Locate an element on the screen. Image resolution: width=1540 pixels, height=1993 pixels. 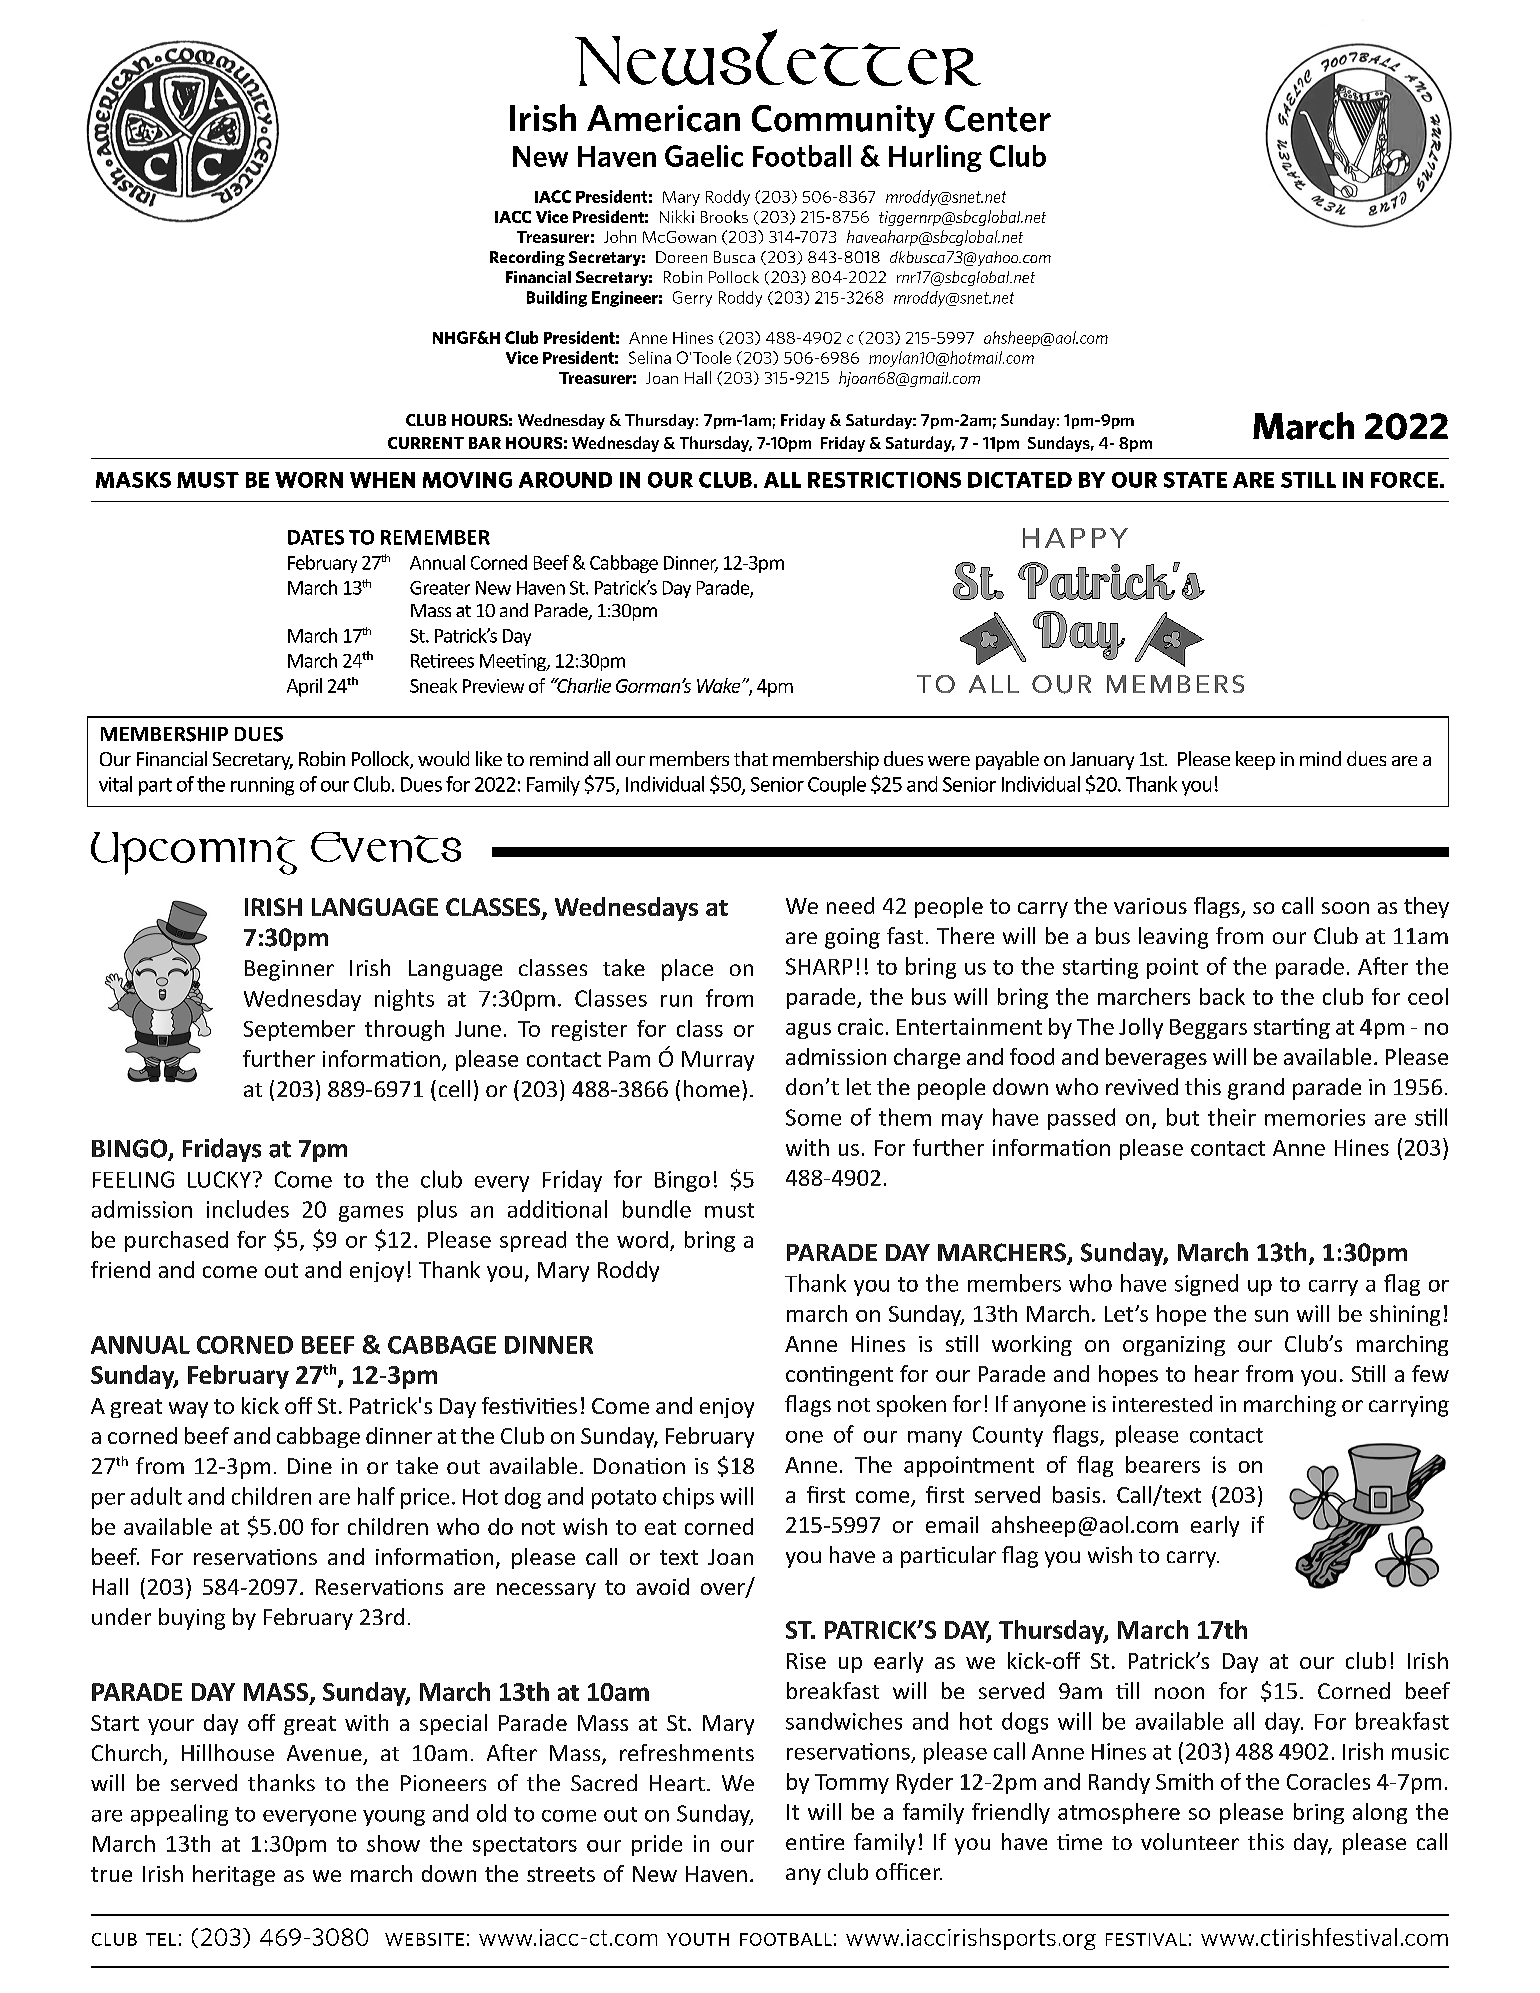
Dine is located at coordinates (310, 1466).
